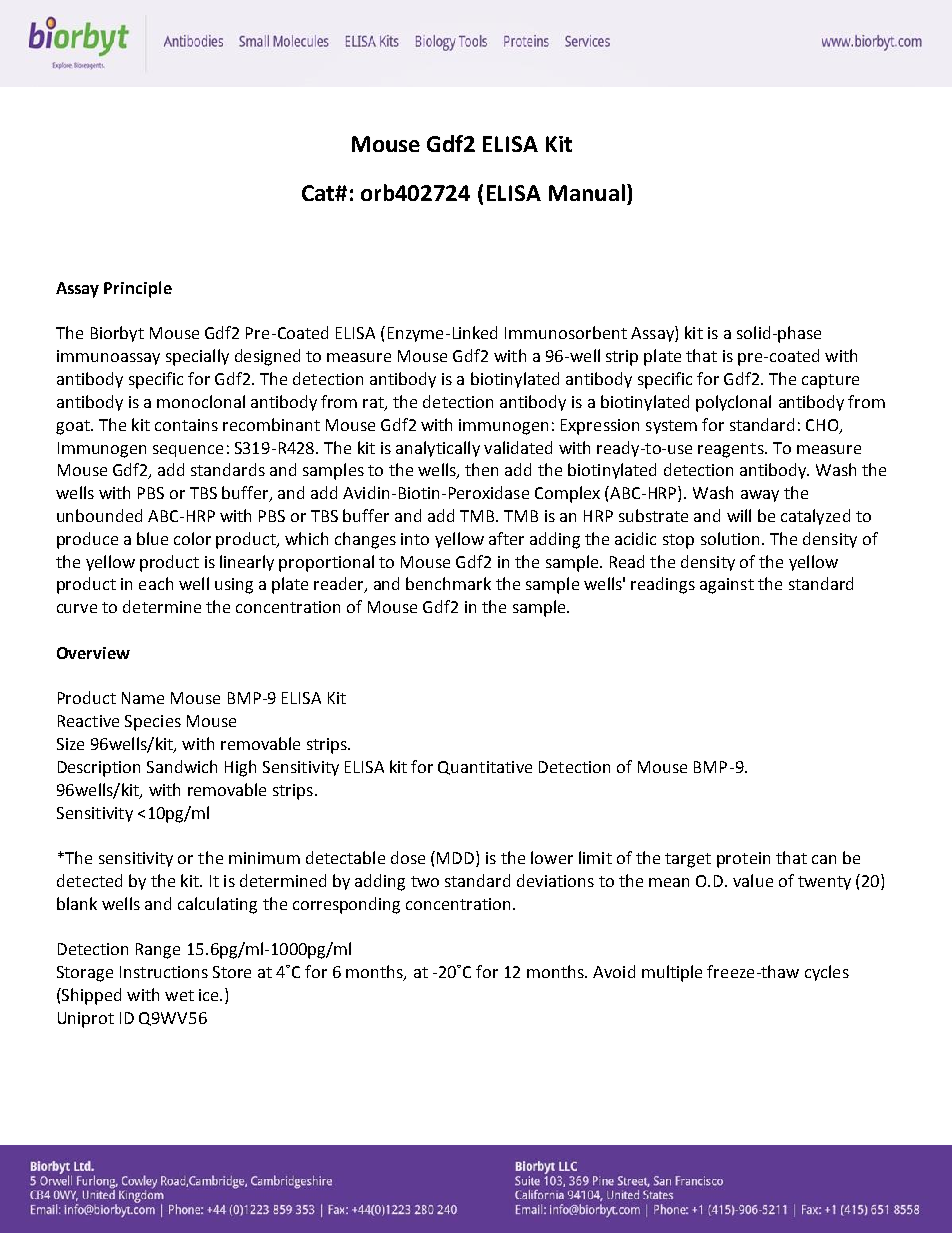 Image resolution: width=952 pixels, height=1233 pixels. What do you see at coordinates (743, 860) in the screenshot?
I see `protein` at bounding box center [743, 860].
